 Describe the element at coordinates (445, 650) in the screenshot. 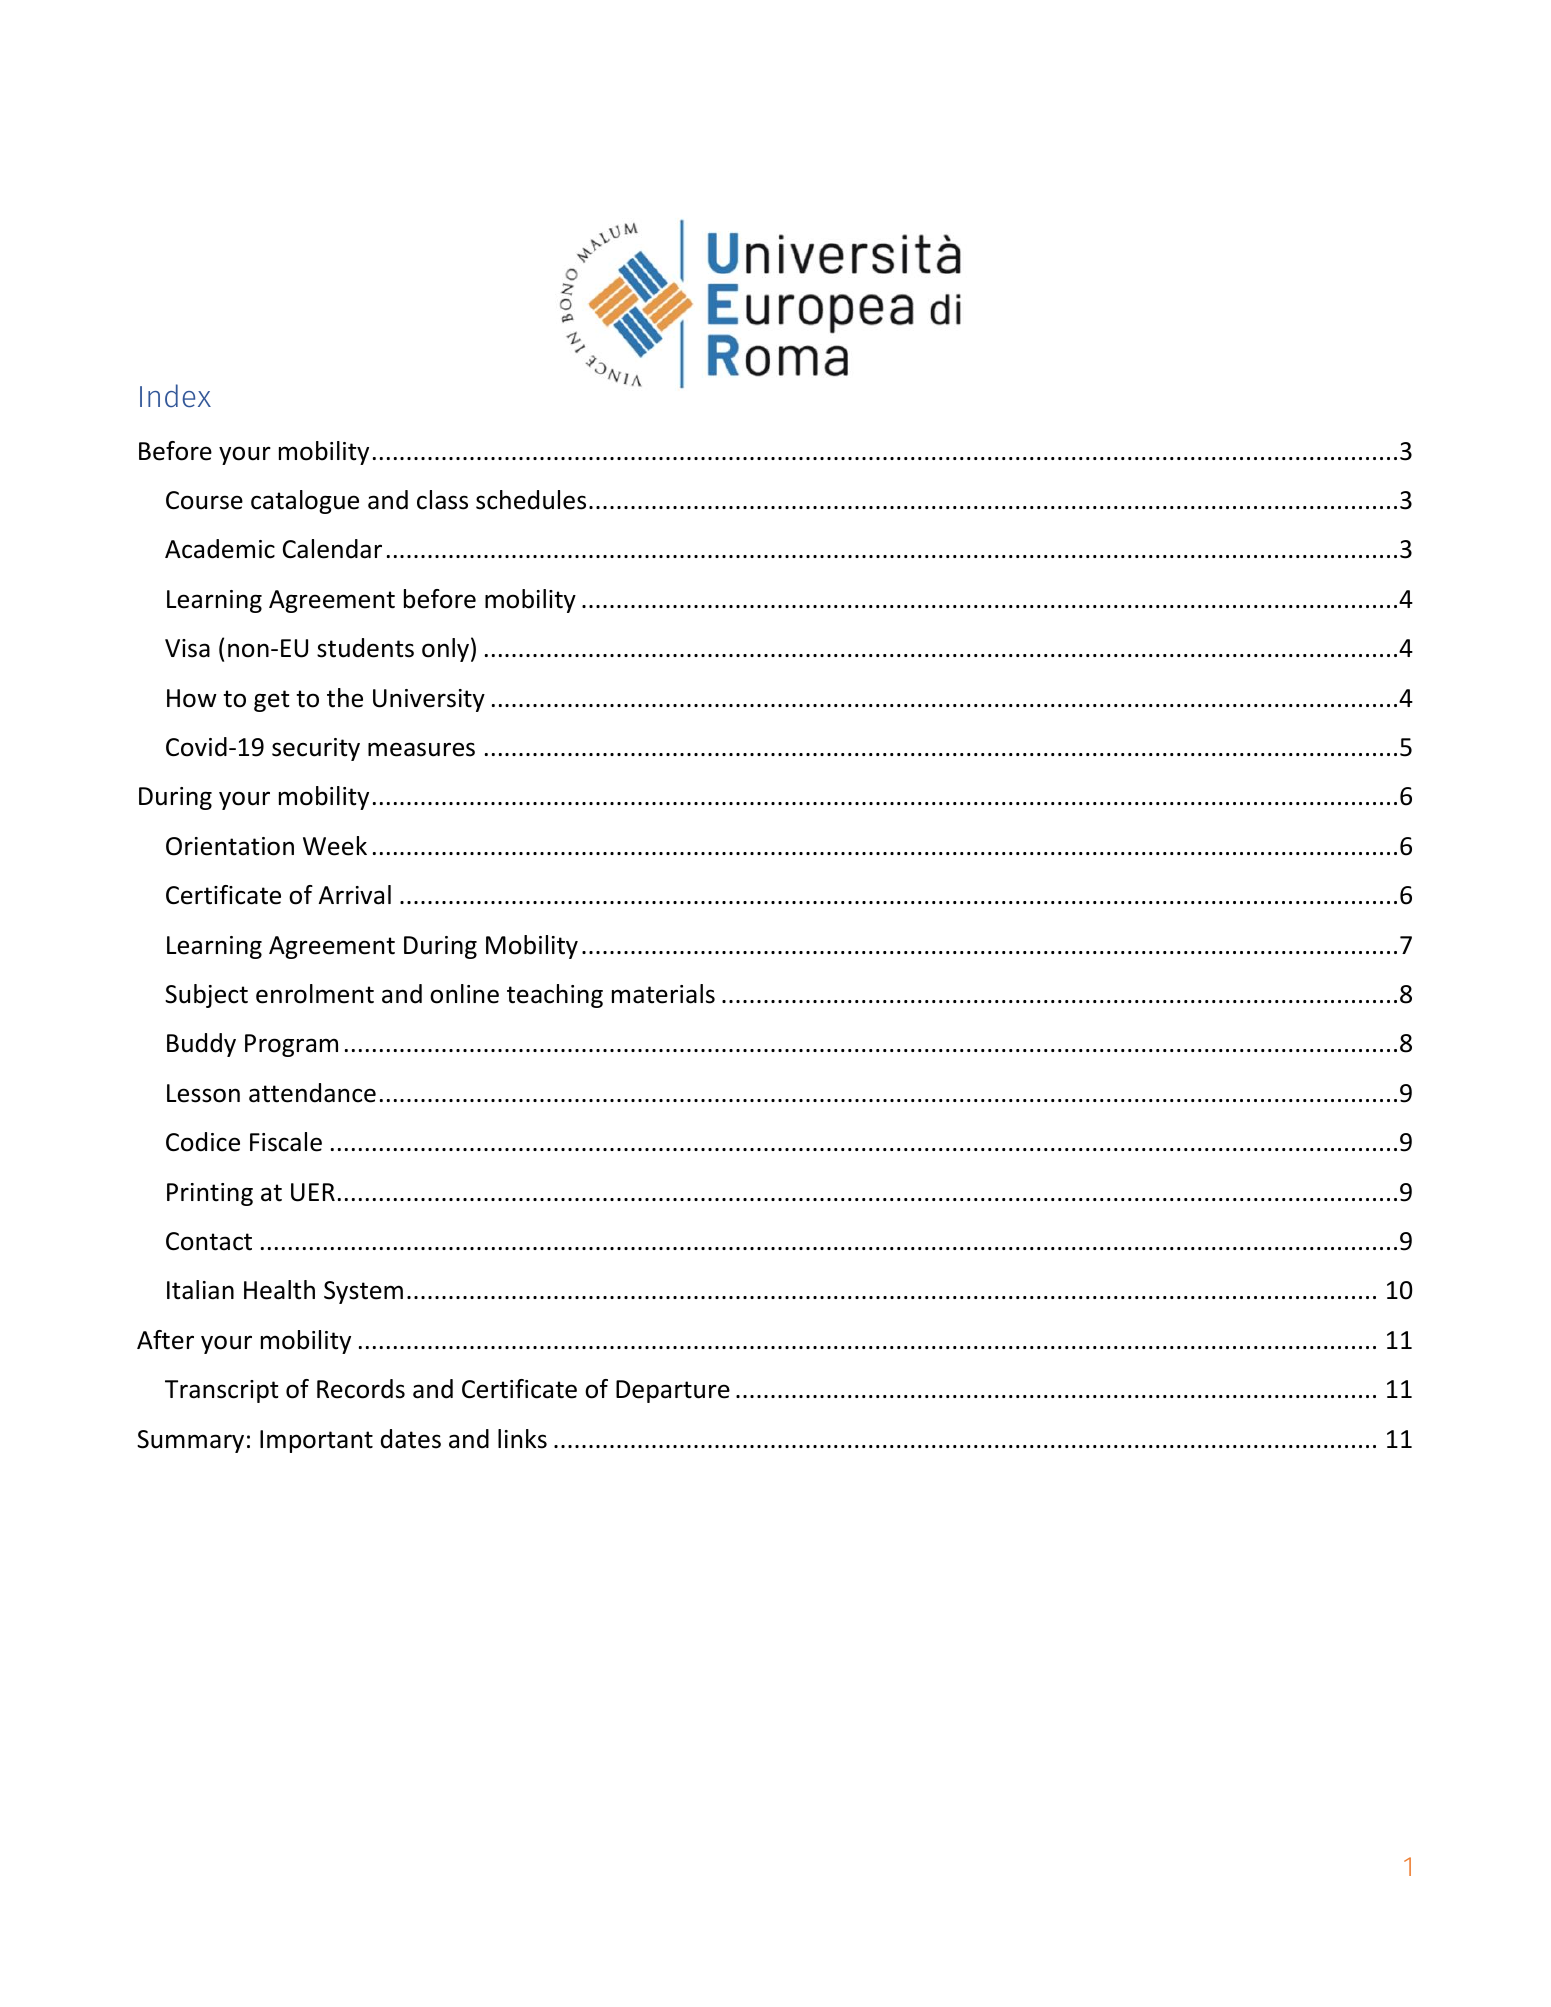

I see `only` at that location.
